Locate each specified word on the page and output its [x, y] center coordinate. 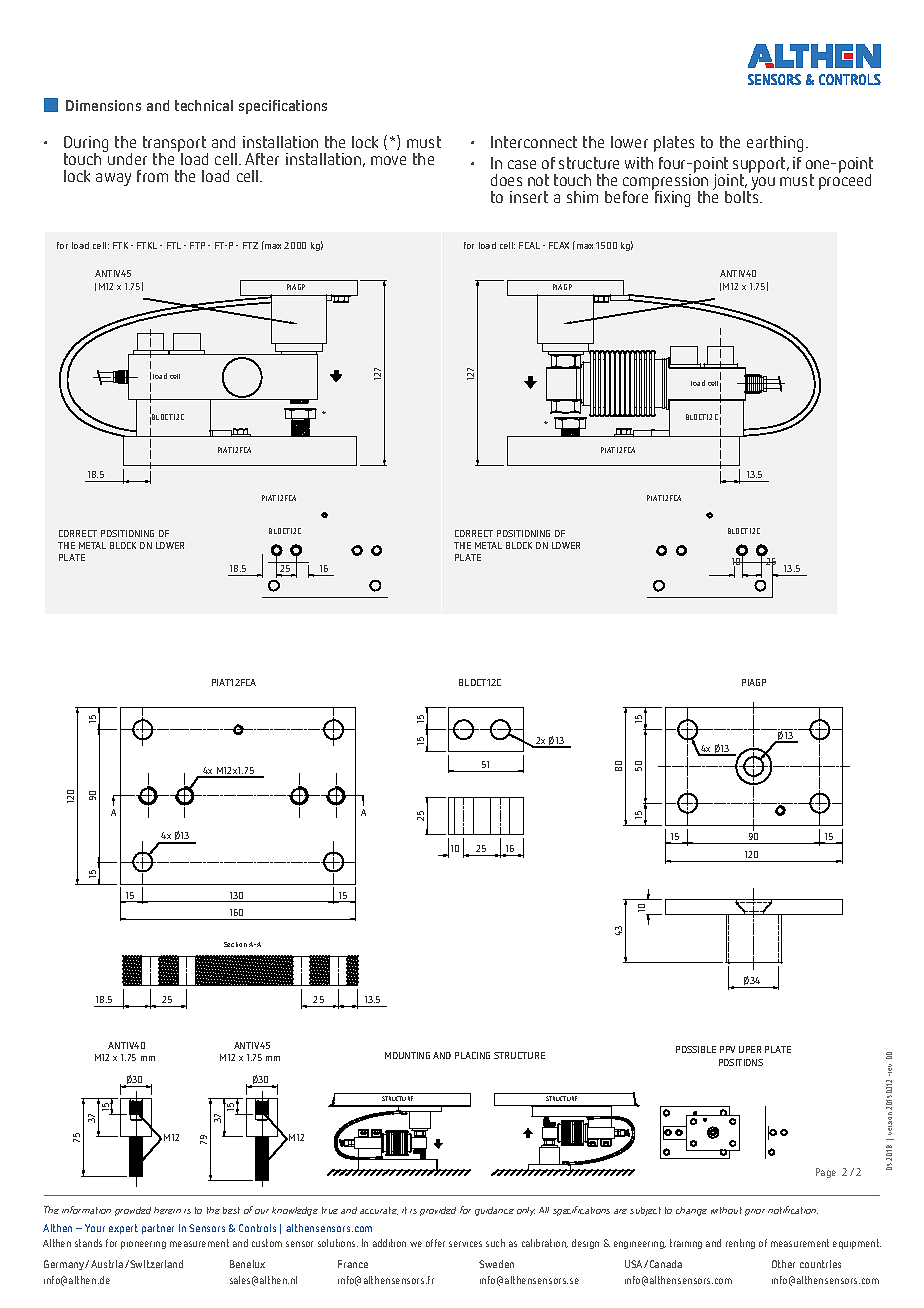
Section [235, 944]
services [465, 1244]
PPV [727, 1049]
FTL [174, 245]
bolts [743, 196]
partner [158, 1229]
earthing [777, 144]
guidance [494, 1211]
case [522, 164]
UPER [750, 1049]
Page [826, 1173]
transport [175, 145]
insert [529, 197]
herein [167, 1210]
